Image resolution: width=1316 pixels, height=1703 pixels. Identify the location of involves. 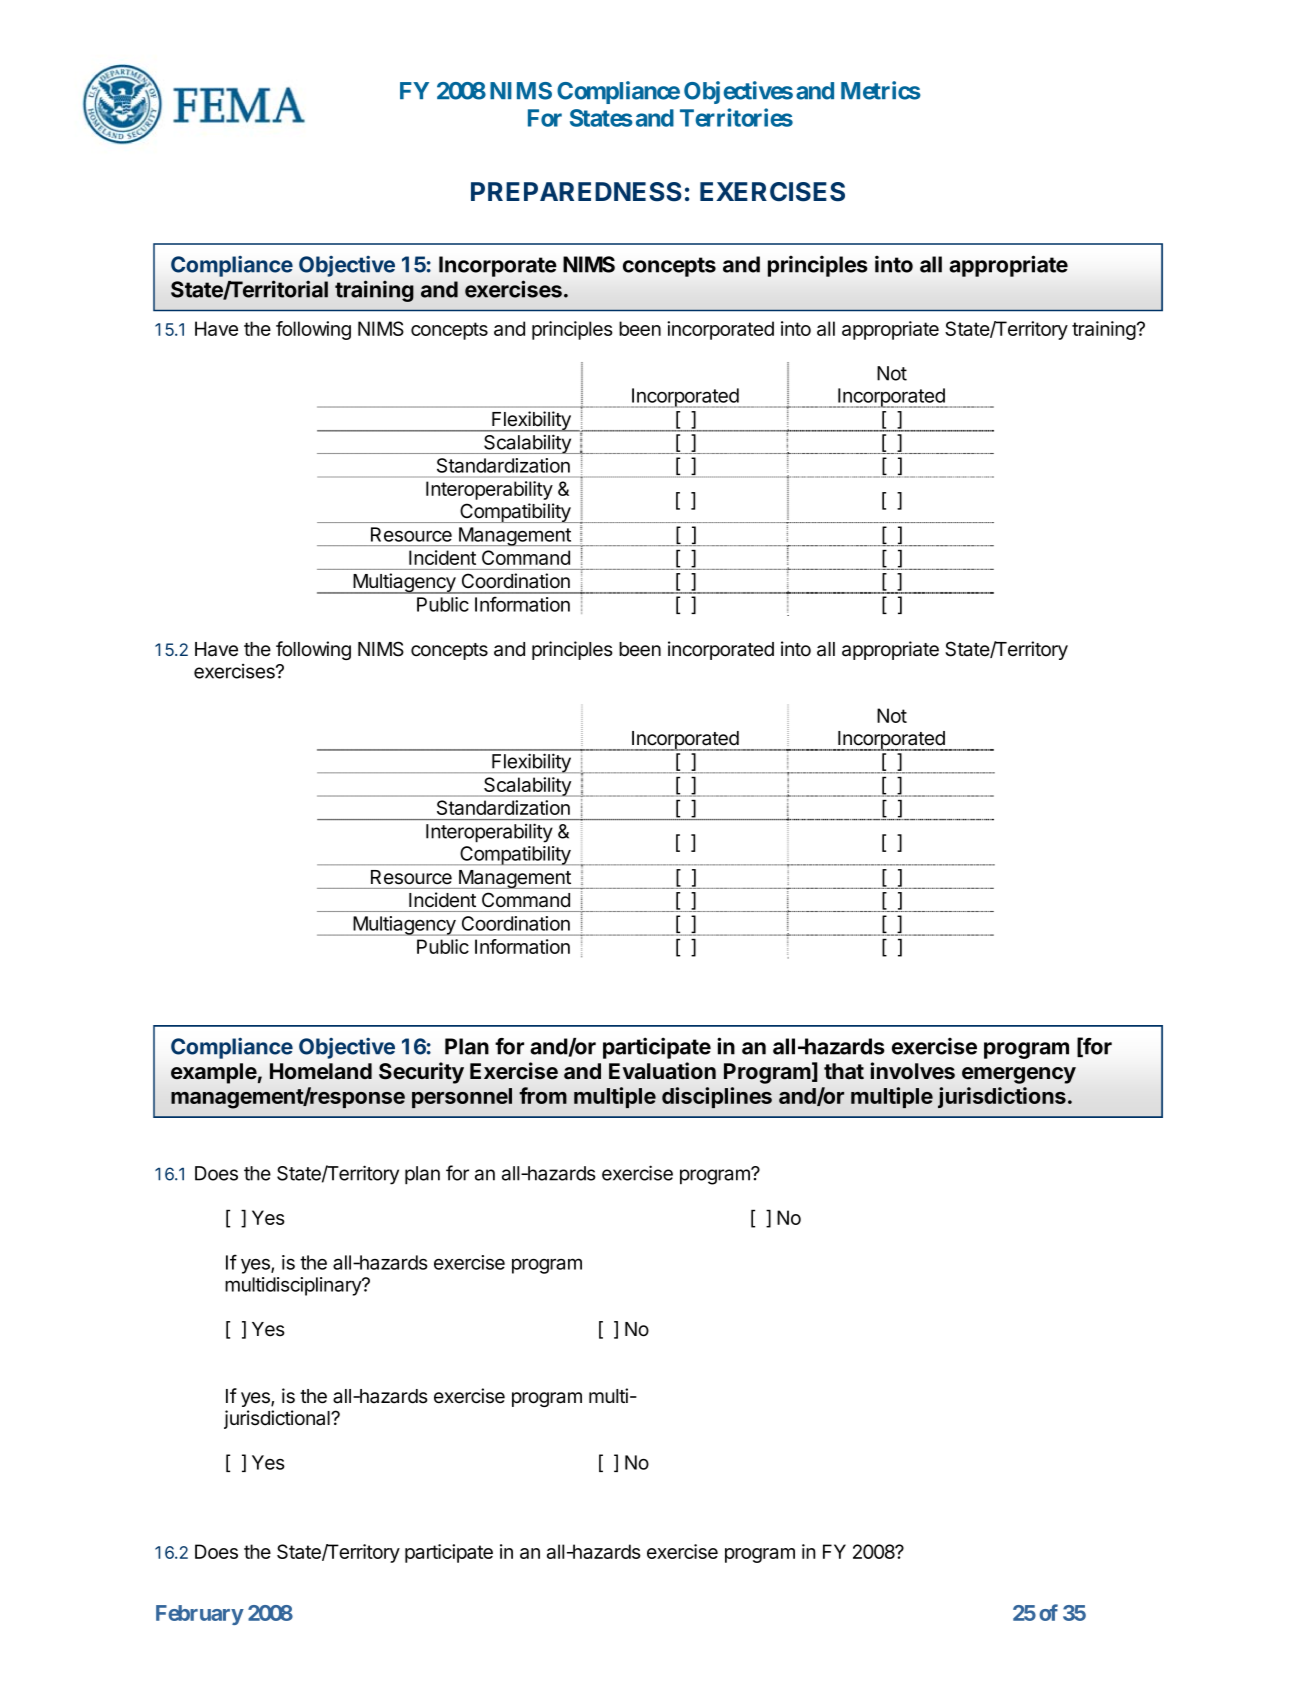
(913, 1071).
